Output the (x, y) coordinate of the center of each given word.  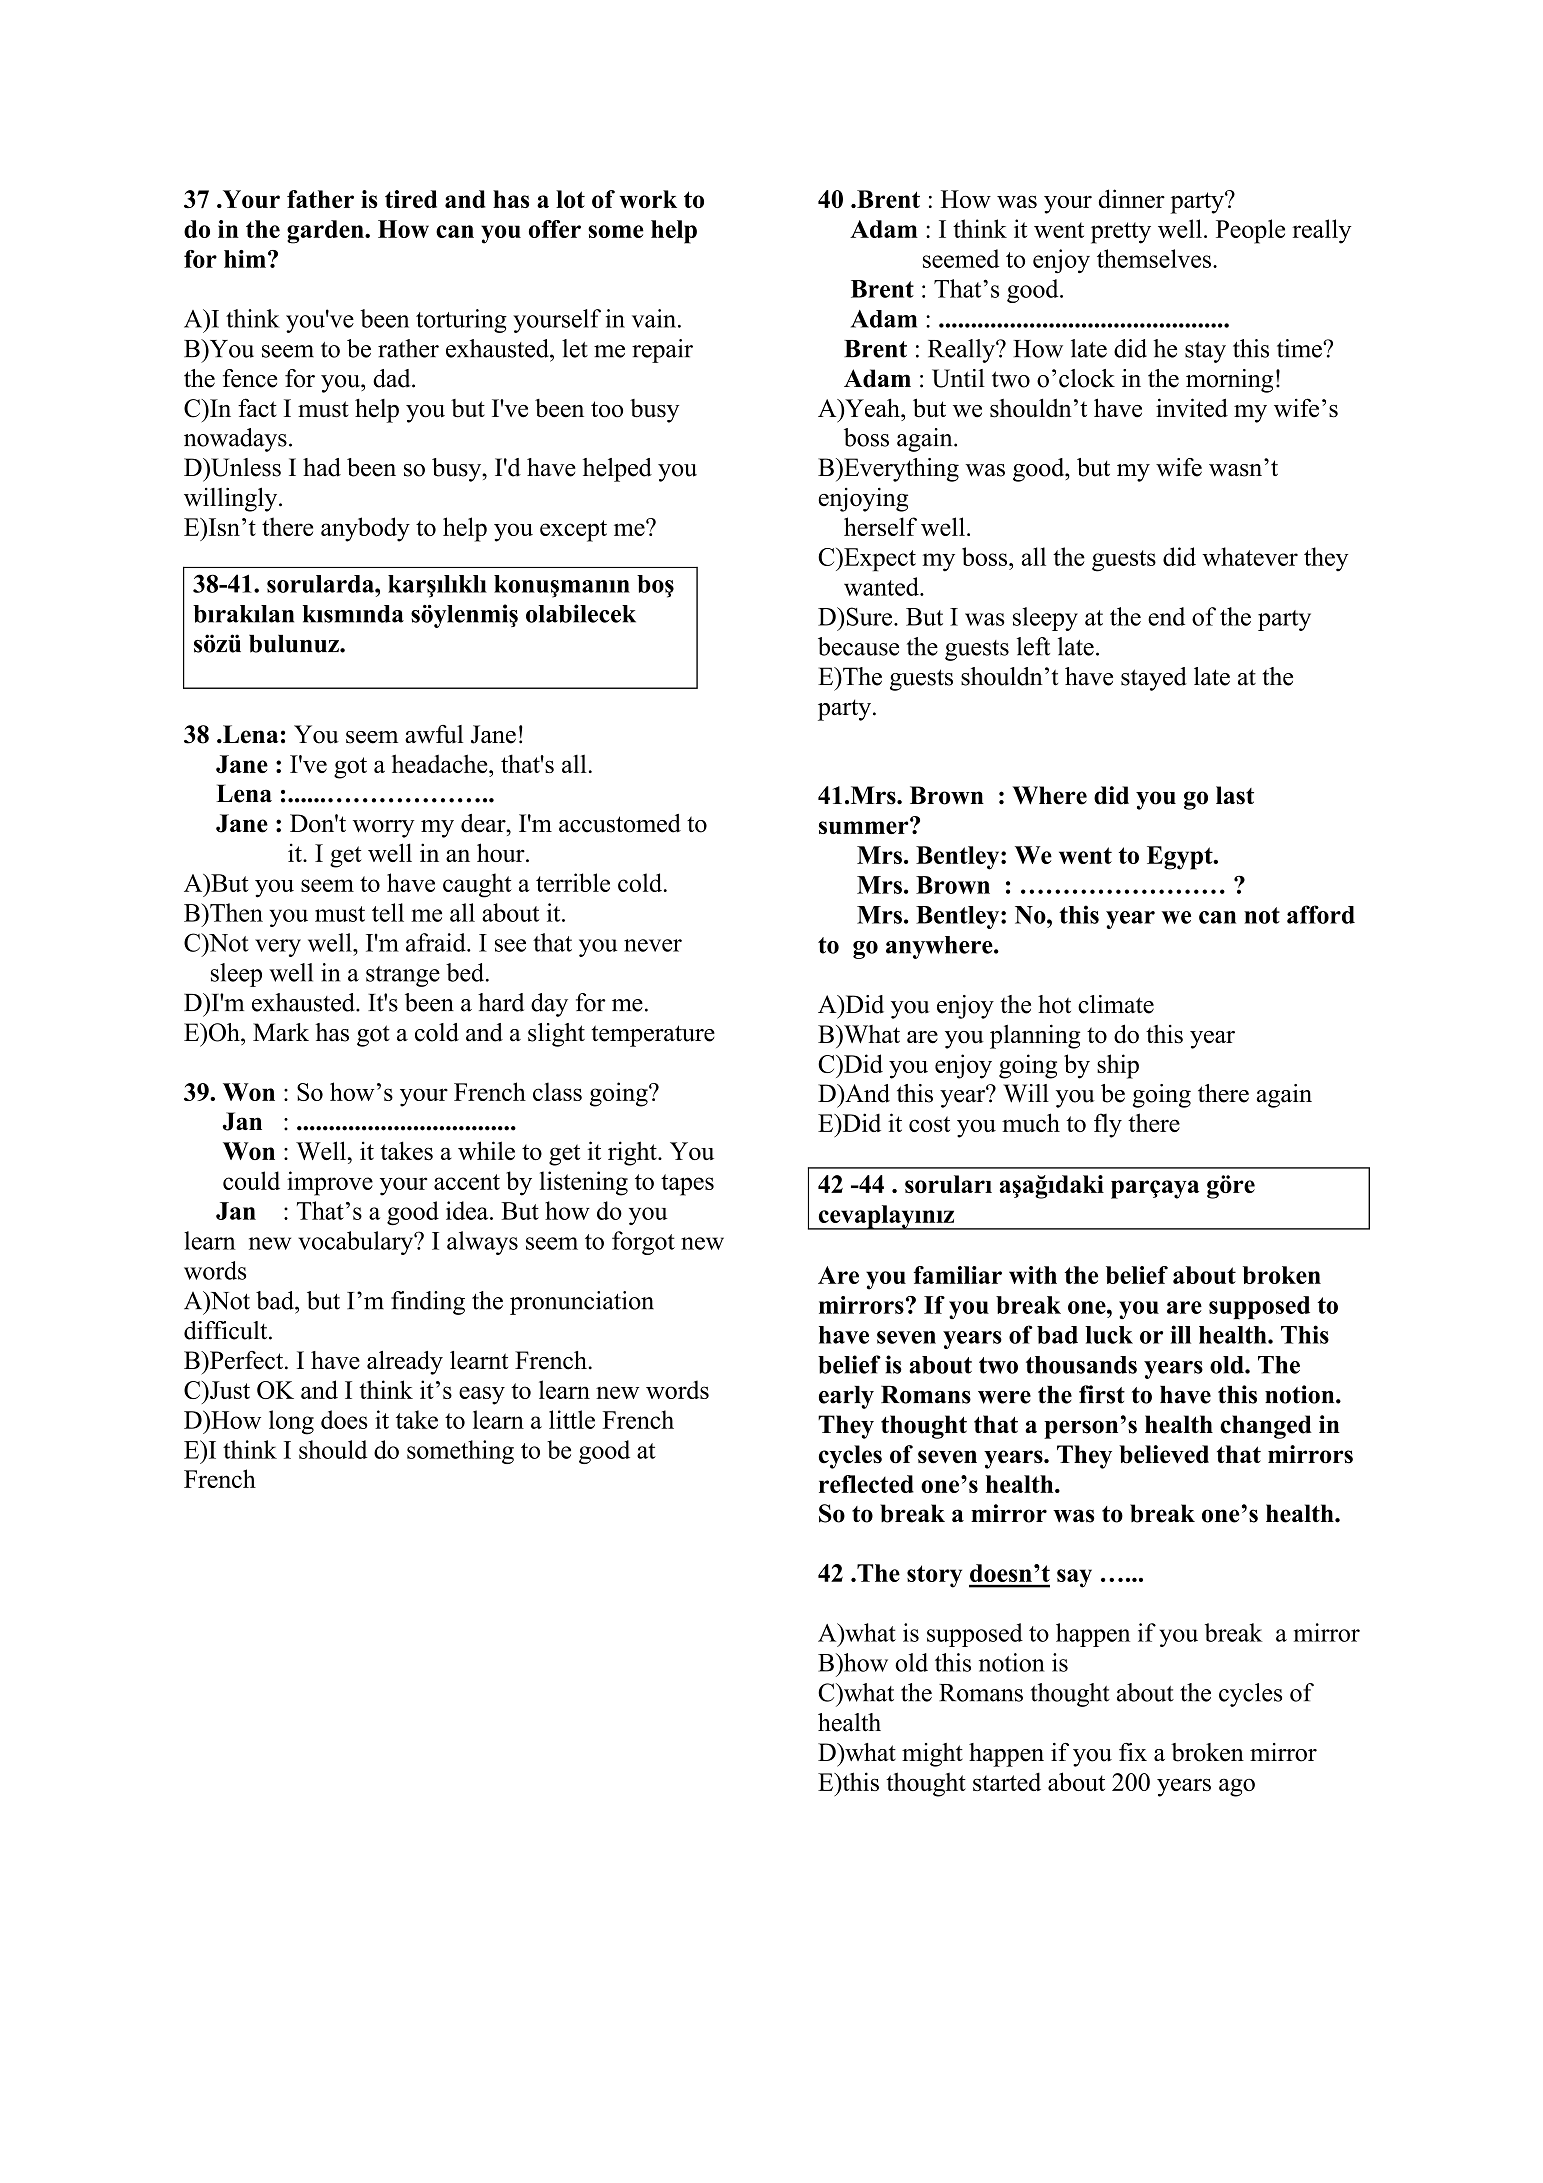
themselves (1154, 258)
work (648, 199)
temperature (653, 1036)
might (932, 1755)
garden (326, 232)
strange (403, 976)
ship (1118, 1066)
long (291, 1422)
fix (1133, 1752)
